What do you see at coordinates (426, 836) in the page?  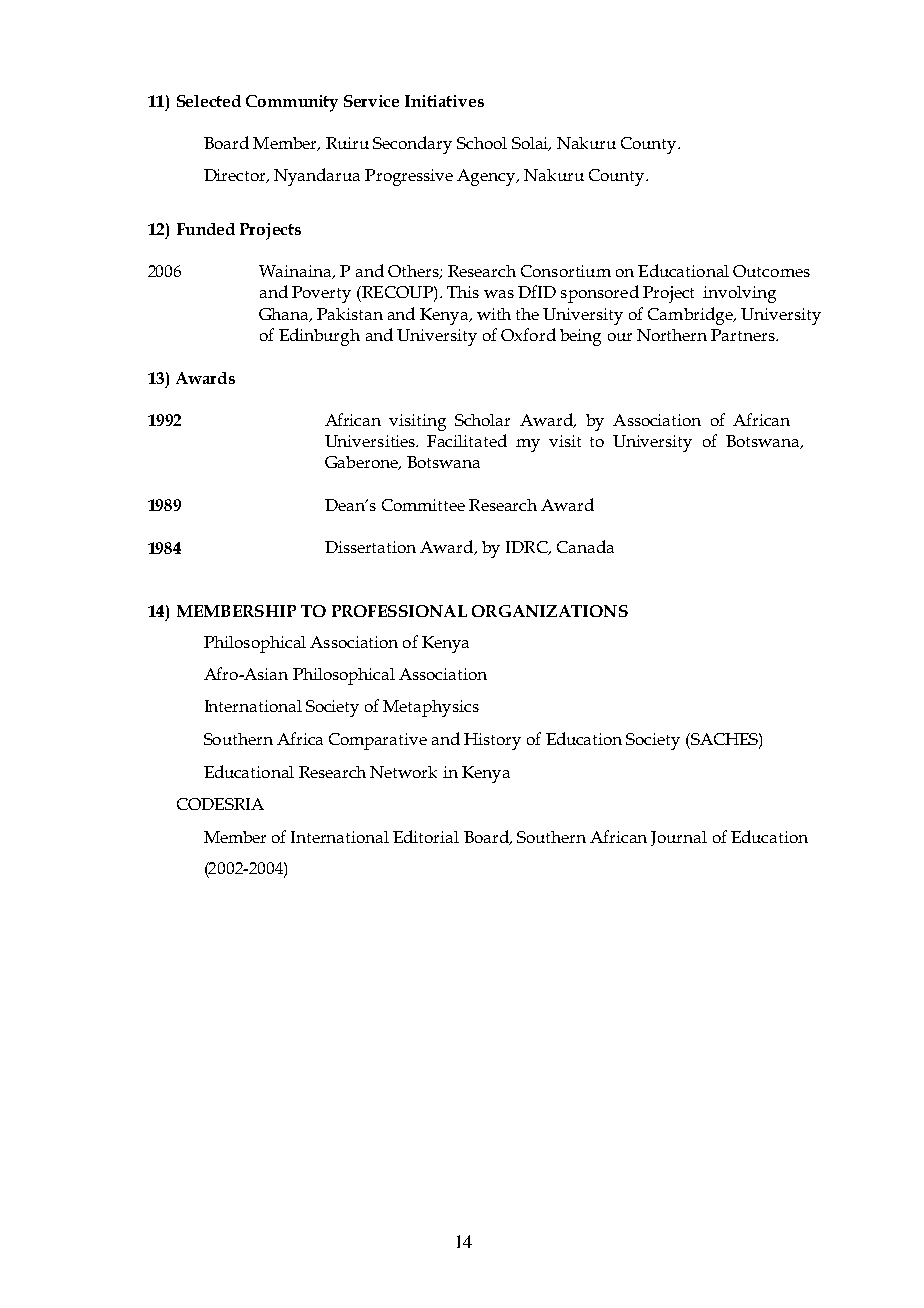 I see `Editorial` at bounding box center [426, 836].
